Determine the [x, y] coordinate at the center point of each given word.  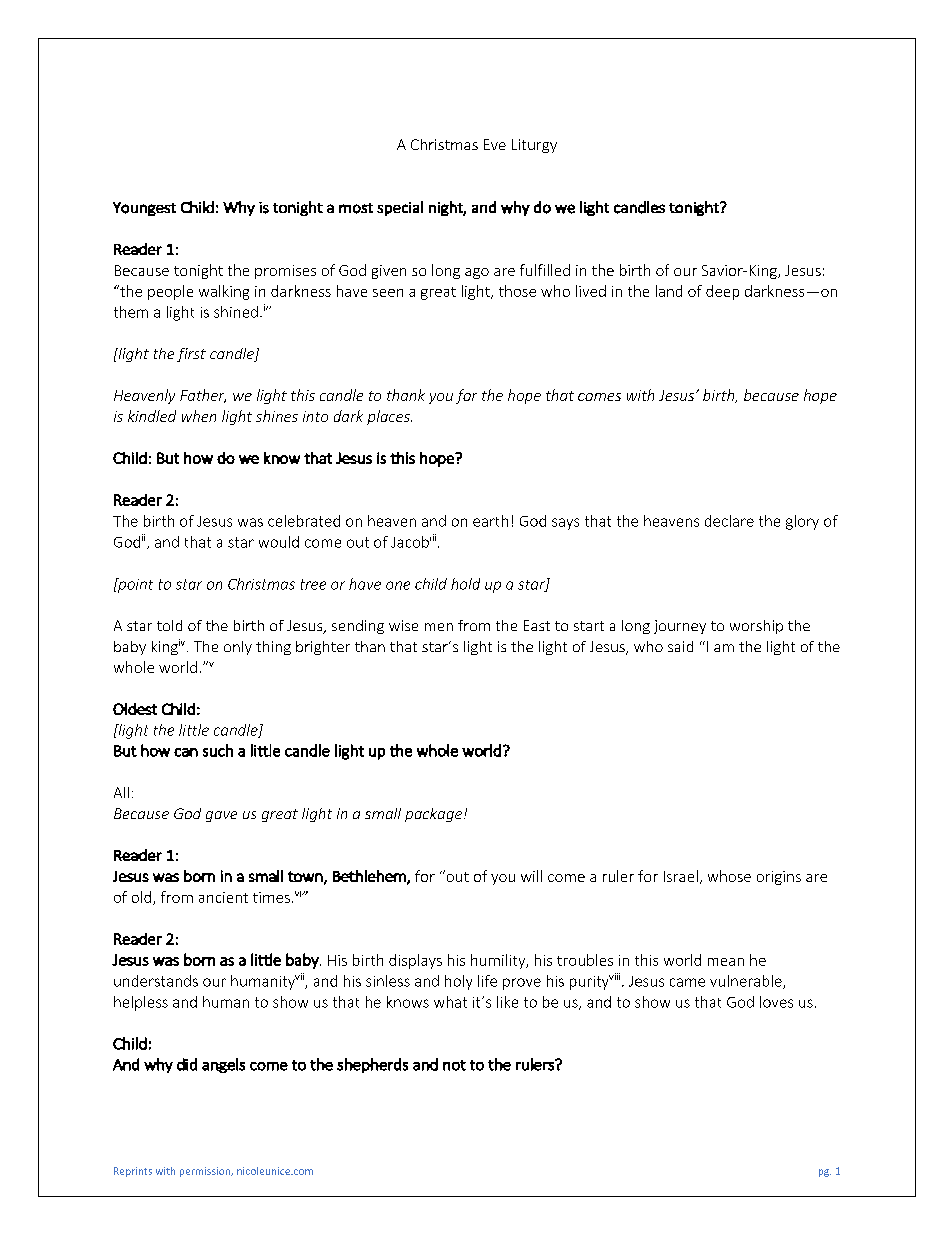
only [238, 648]
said [680, 646]
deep [722, 292]
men [439, 627]
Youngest [144, 209]
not [454, 1065]
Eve [495, 144]
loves [776, 1002]
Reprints [133, 1172]
